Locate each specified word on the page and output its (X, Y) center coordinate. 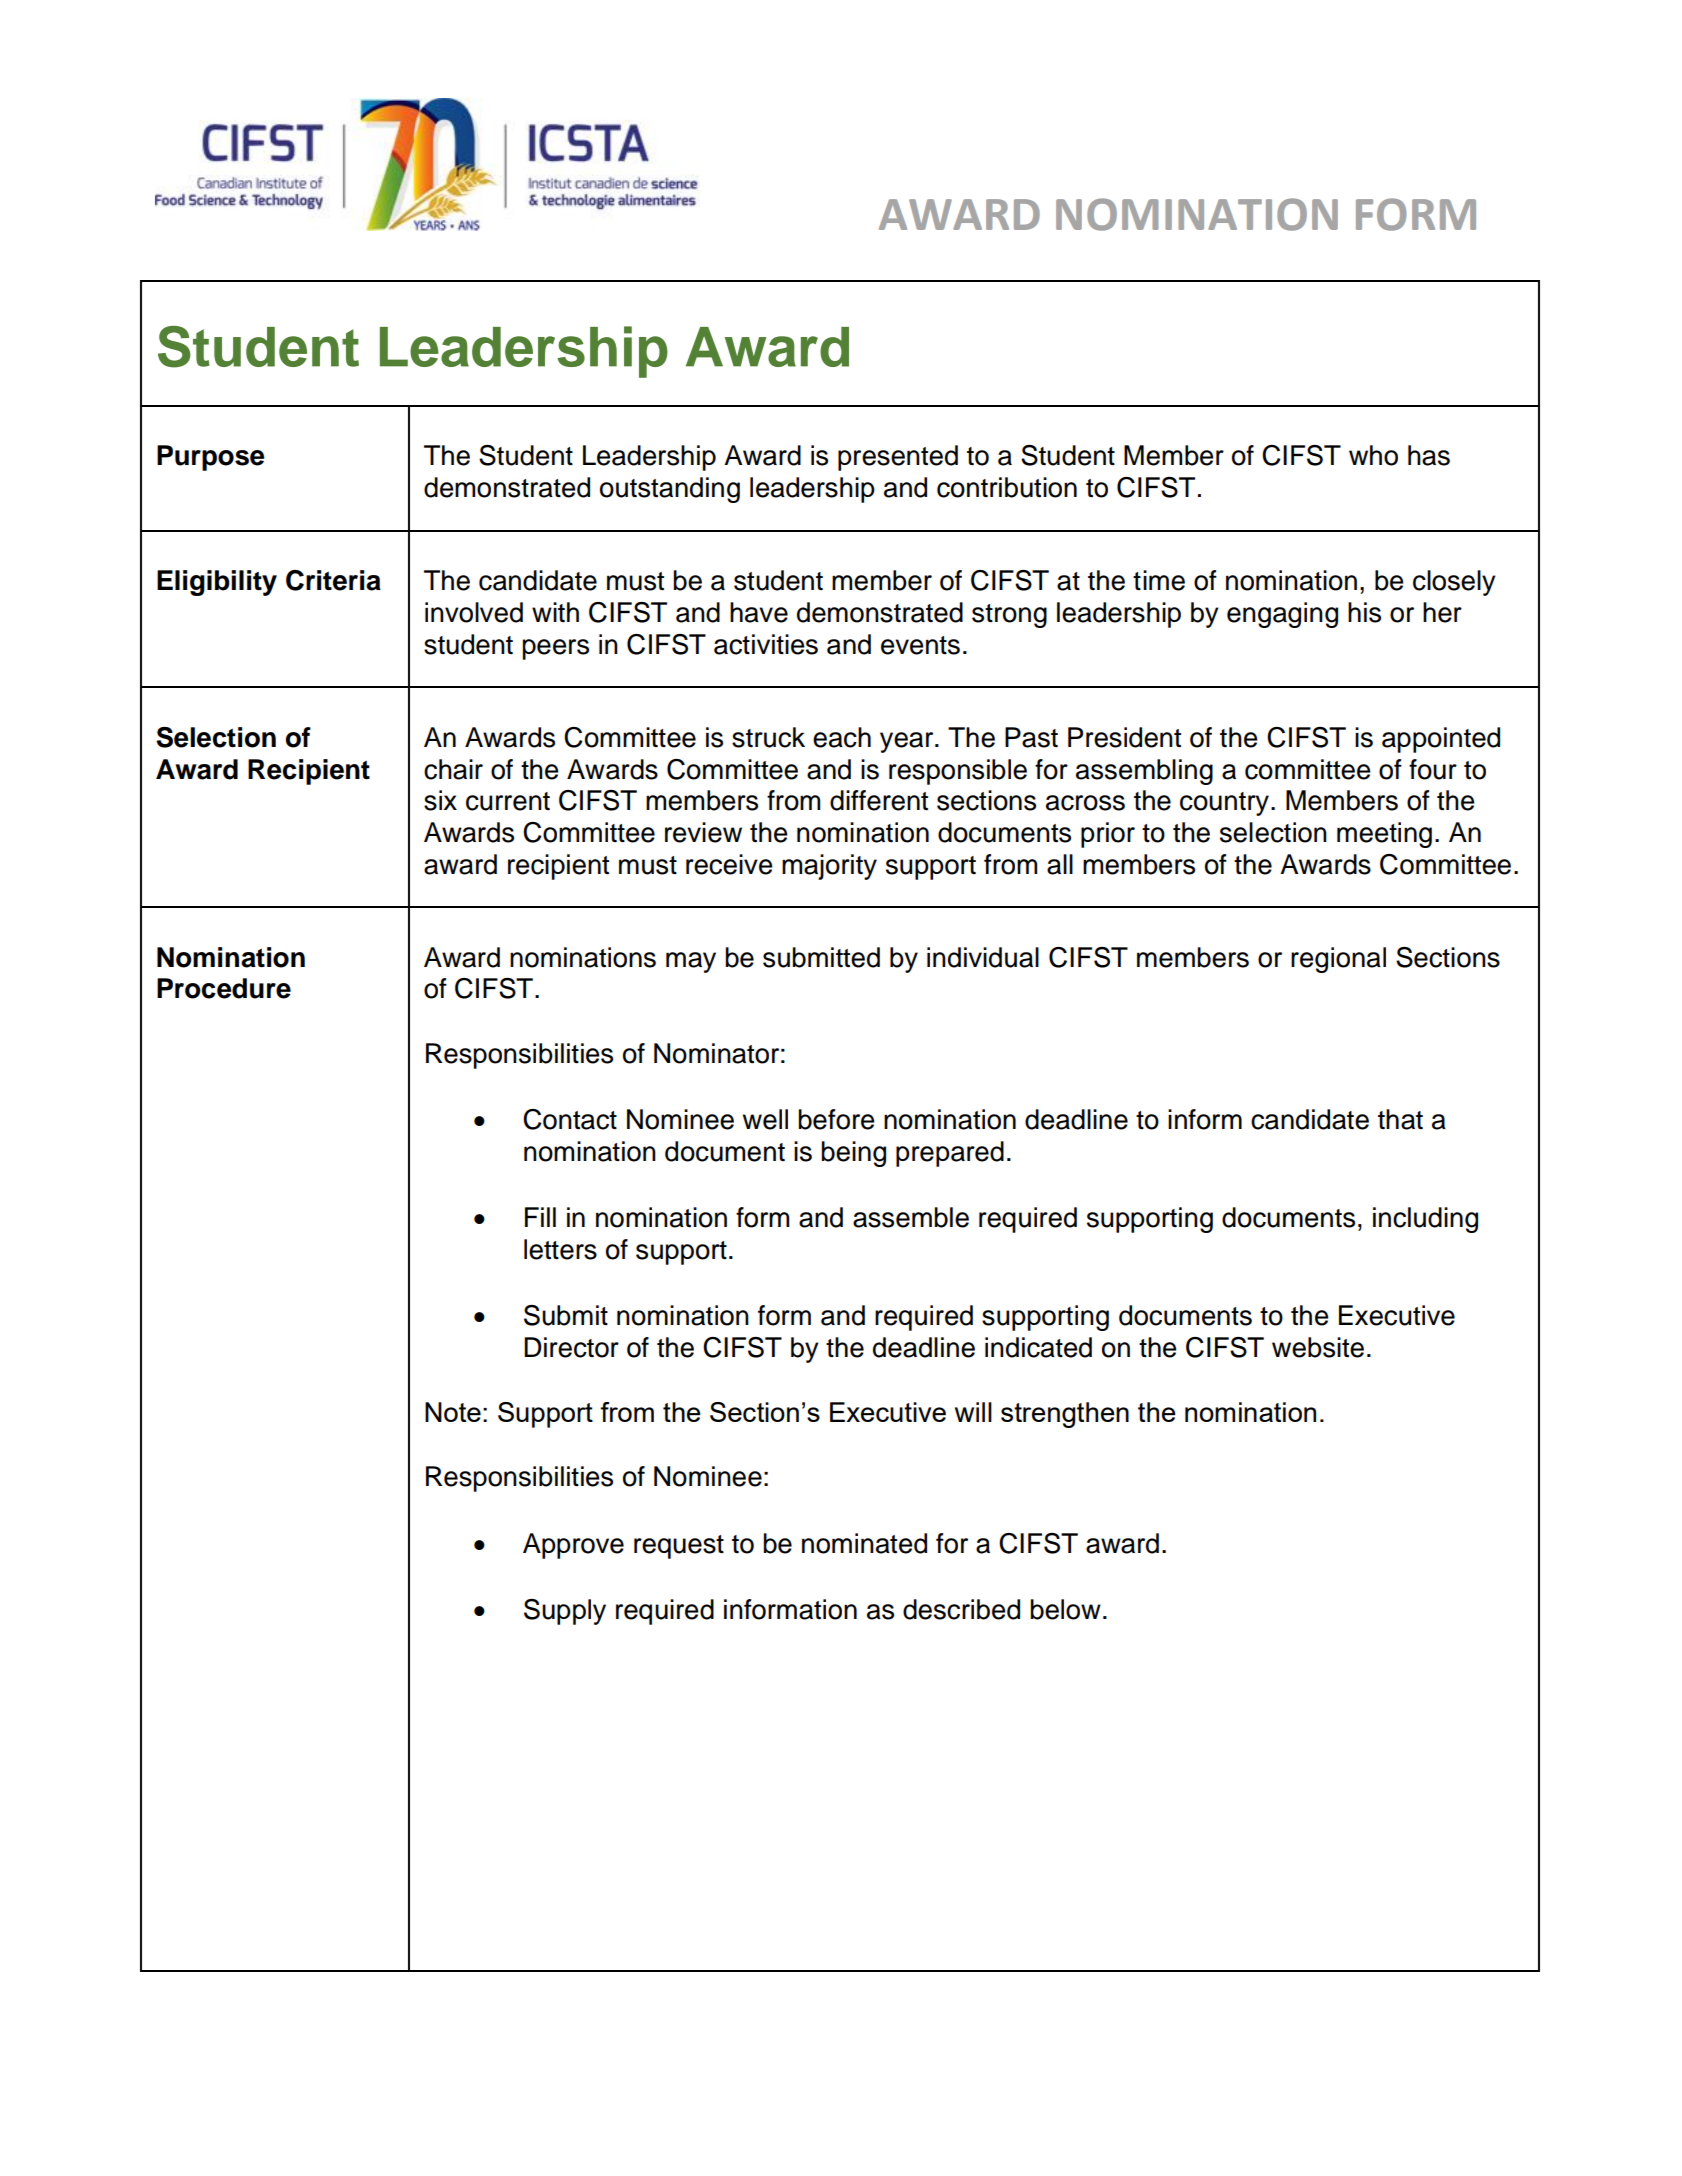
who (1373, 455)
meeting (1384, 835)
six (440, 800)
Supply (565, 1612)
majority (829, 867)
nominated (864, 1543)
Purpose (210, 458)
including (1425, 1220)
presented (898, 458)
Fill (540, 1217)
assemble (911, 1217)
